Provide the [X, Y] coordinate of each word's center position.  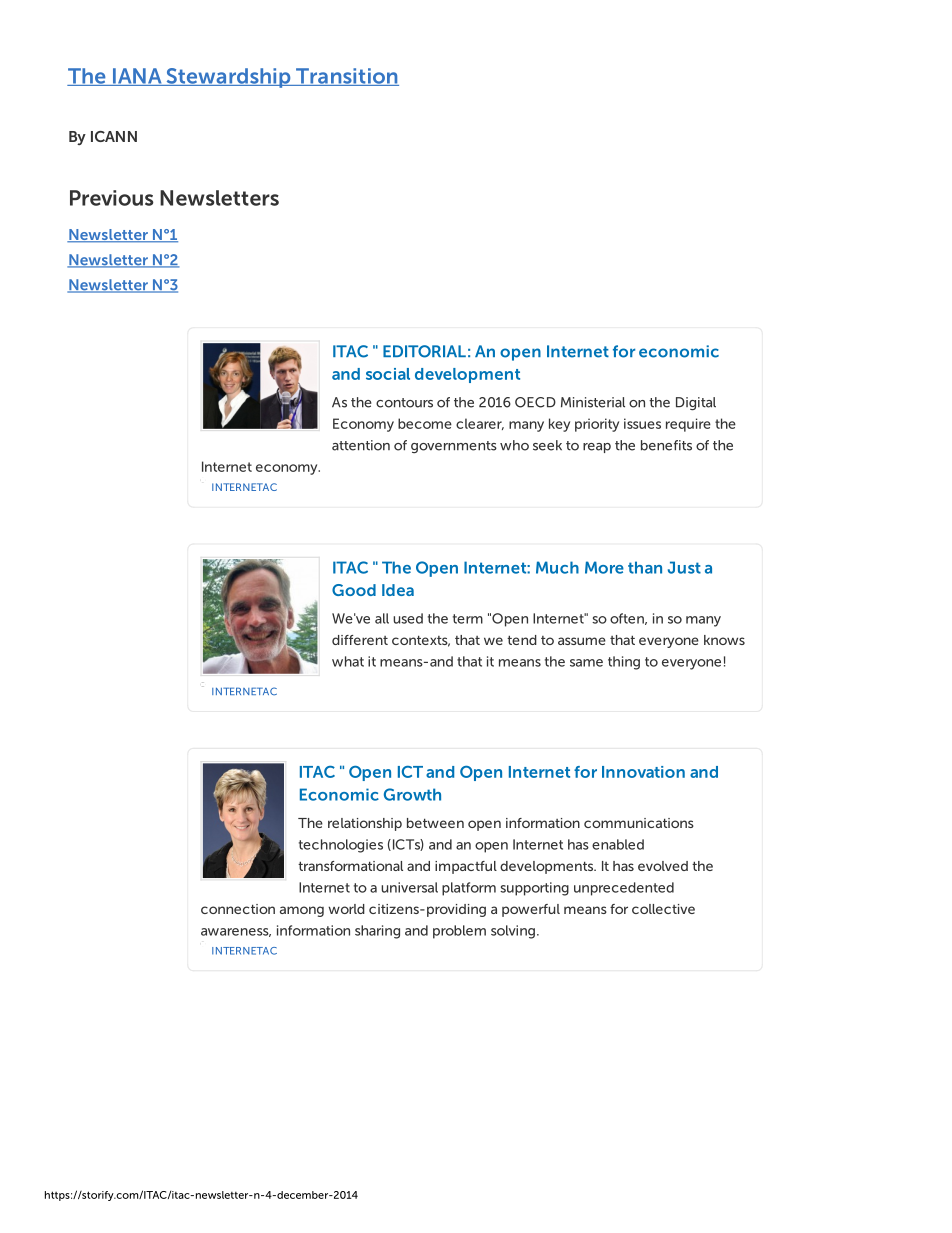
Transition [346, 77]
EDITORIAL [424, 351]
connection [238, 909]
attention [361, 445]
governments [454, 447]
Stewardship [228, 78]
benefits [666, 445]
